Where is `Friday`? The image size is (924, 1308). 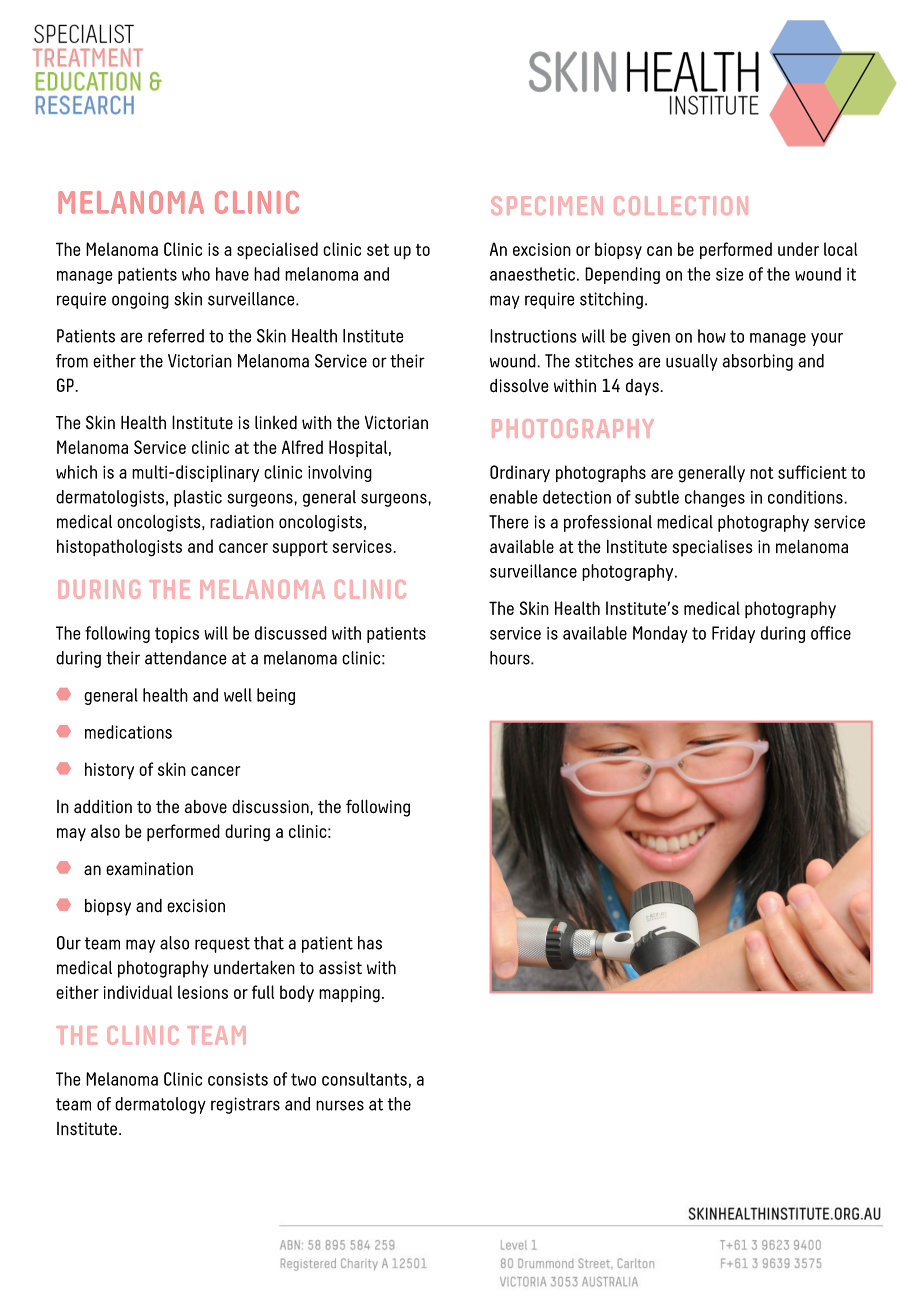
Friday is located at coordinates (733, 634).
